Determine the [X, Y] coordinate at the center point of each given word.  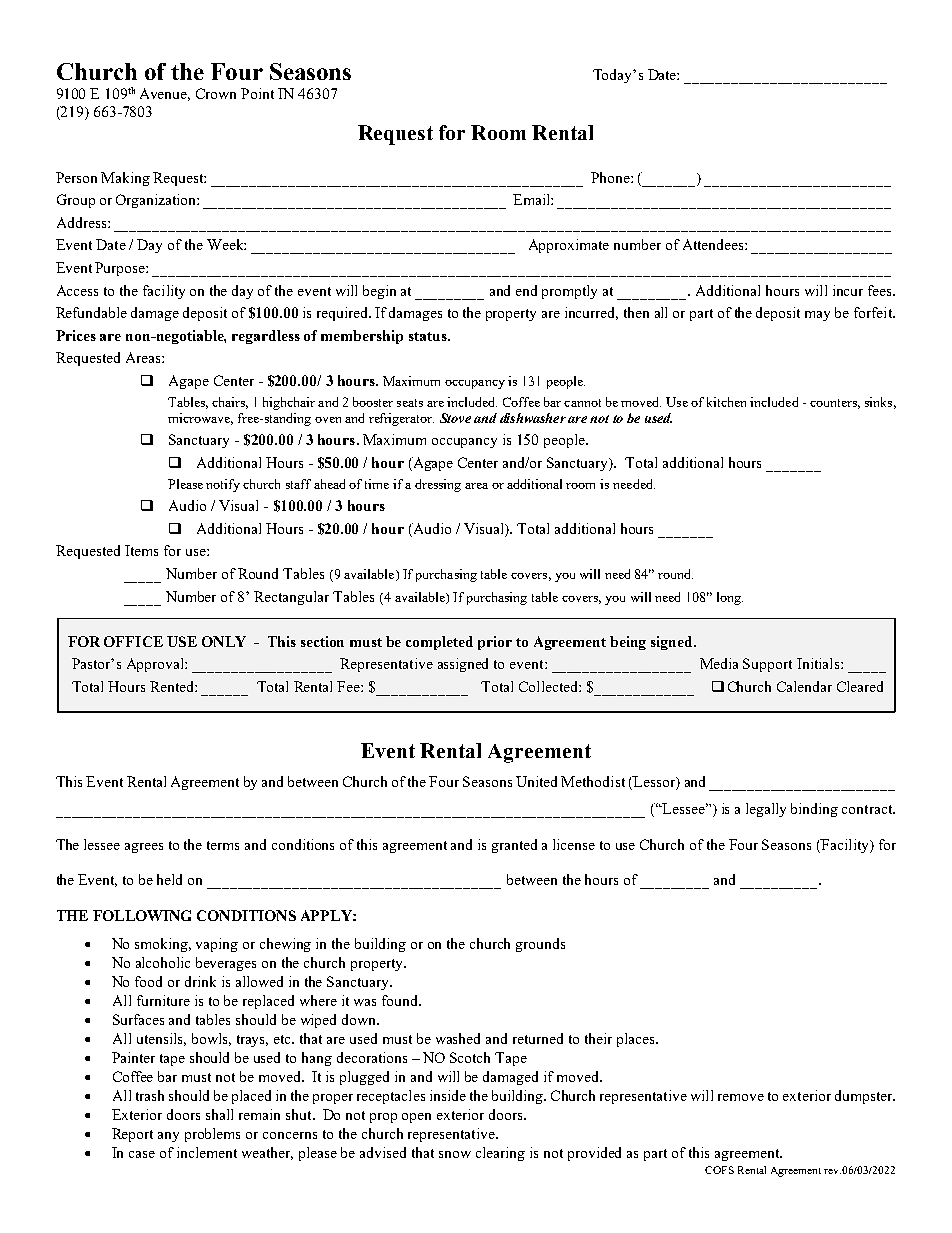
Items [141, 550]
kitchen [726, 402]
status [429, 336]
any [168, 1137]
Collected [549, 686]
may [817, 316]
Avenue [165, 94]
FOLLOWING [142, 915]
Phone [611, 177]
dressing [438, 485]
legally [766, 810]
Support [767, 665]
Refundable [91, 312]
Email [532, 199]
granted [514, 846]
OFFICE [133, 641]
